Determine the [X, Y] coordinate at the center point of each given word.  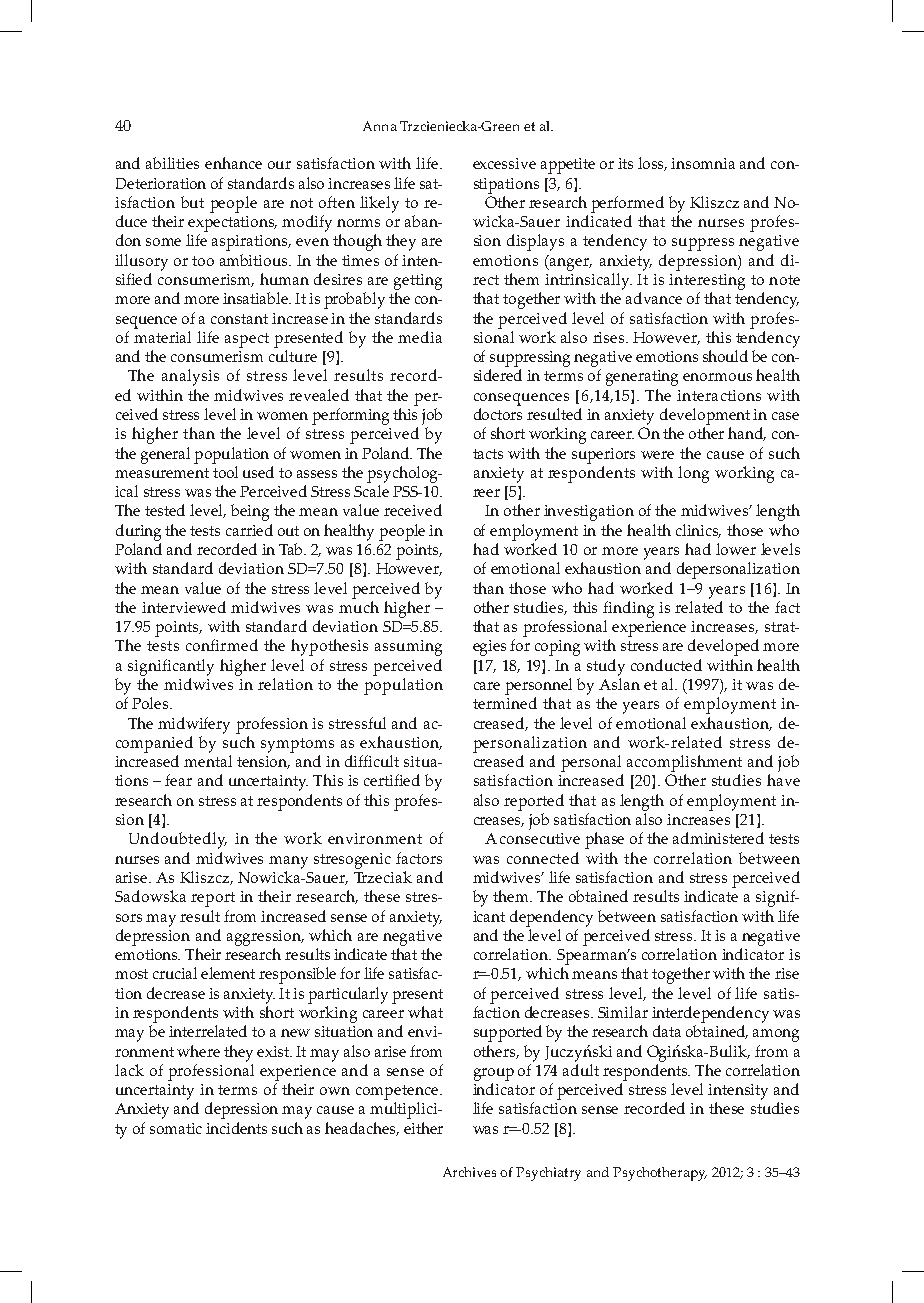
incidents [236, 1128]
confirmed [222, 645]
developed [723, 647]
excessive [504, 163]
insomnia [703, 163]
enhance [233, 163]
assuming [408, 648]
